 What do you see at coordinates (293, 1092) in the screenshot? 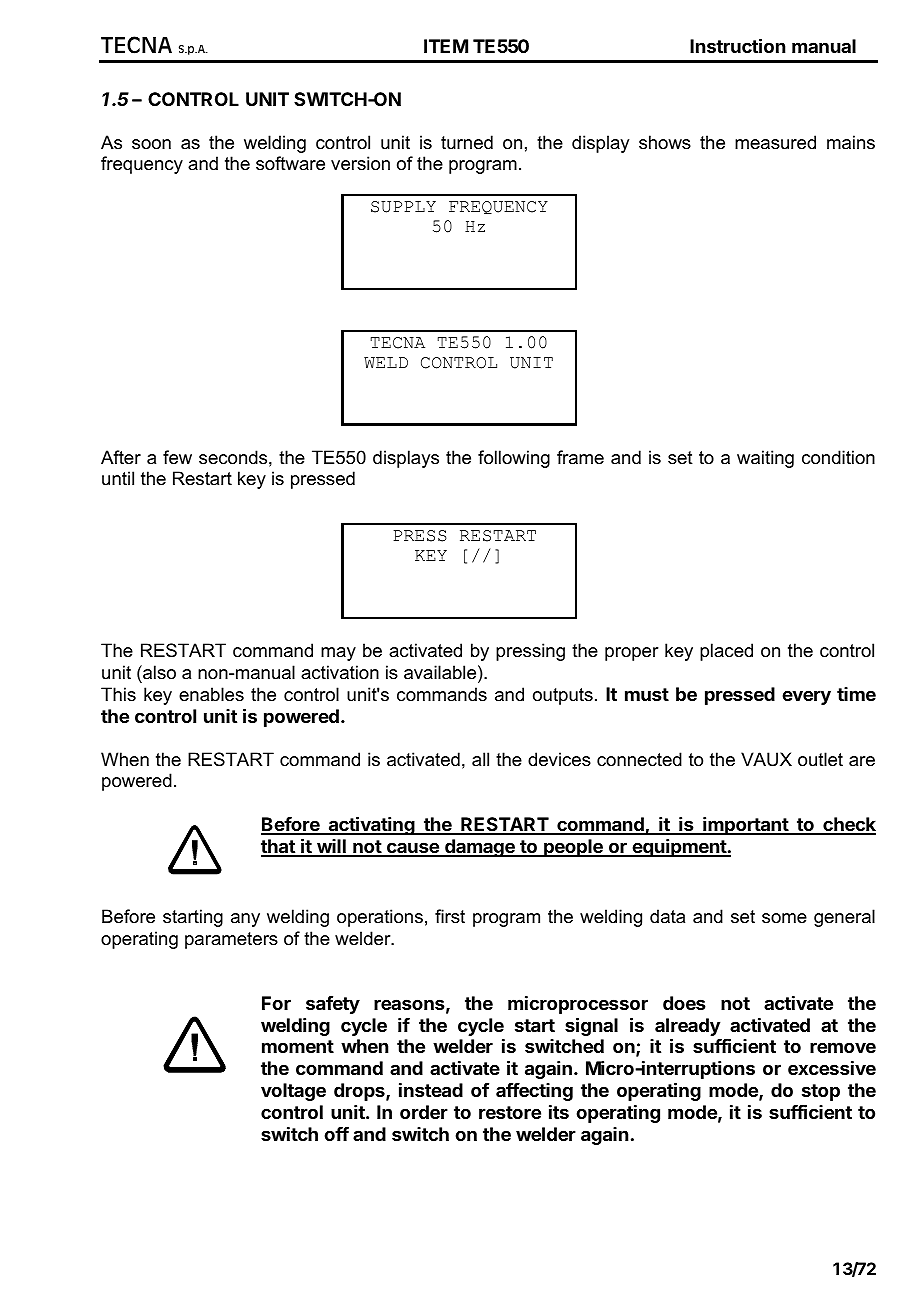
I see `voltage` at bounding box center [293, 1092].
